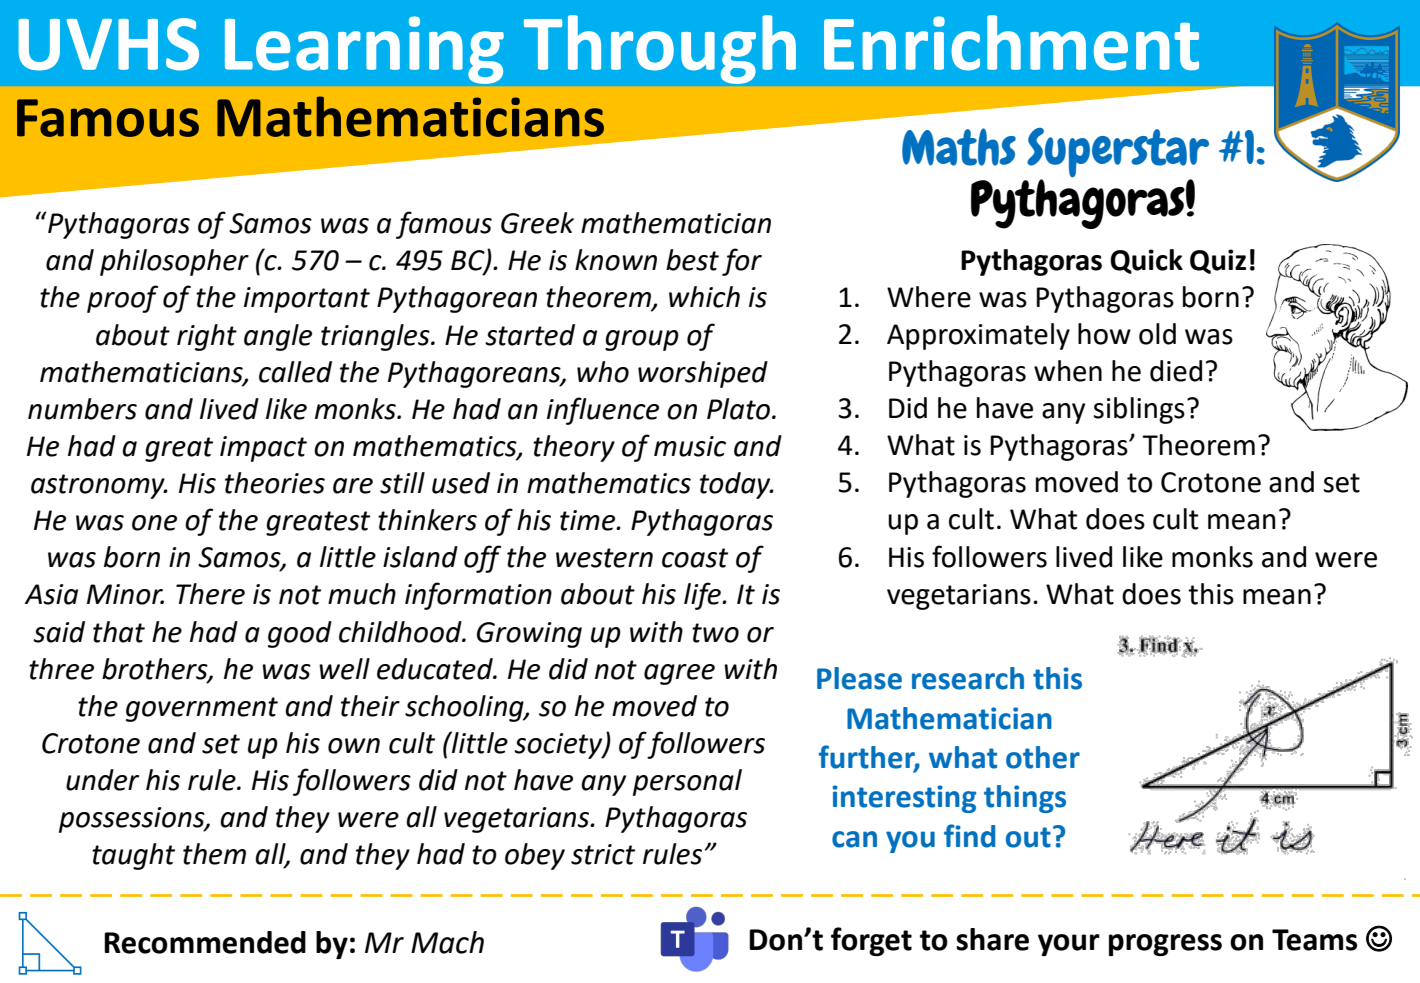  I want to click on that, so click(119, 632).
